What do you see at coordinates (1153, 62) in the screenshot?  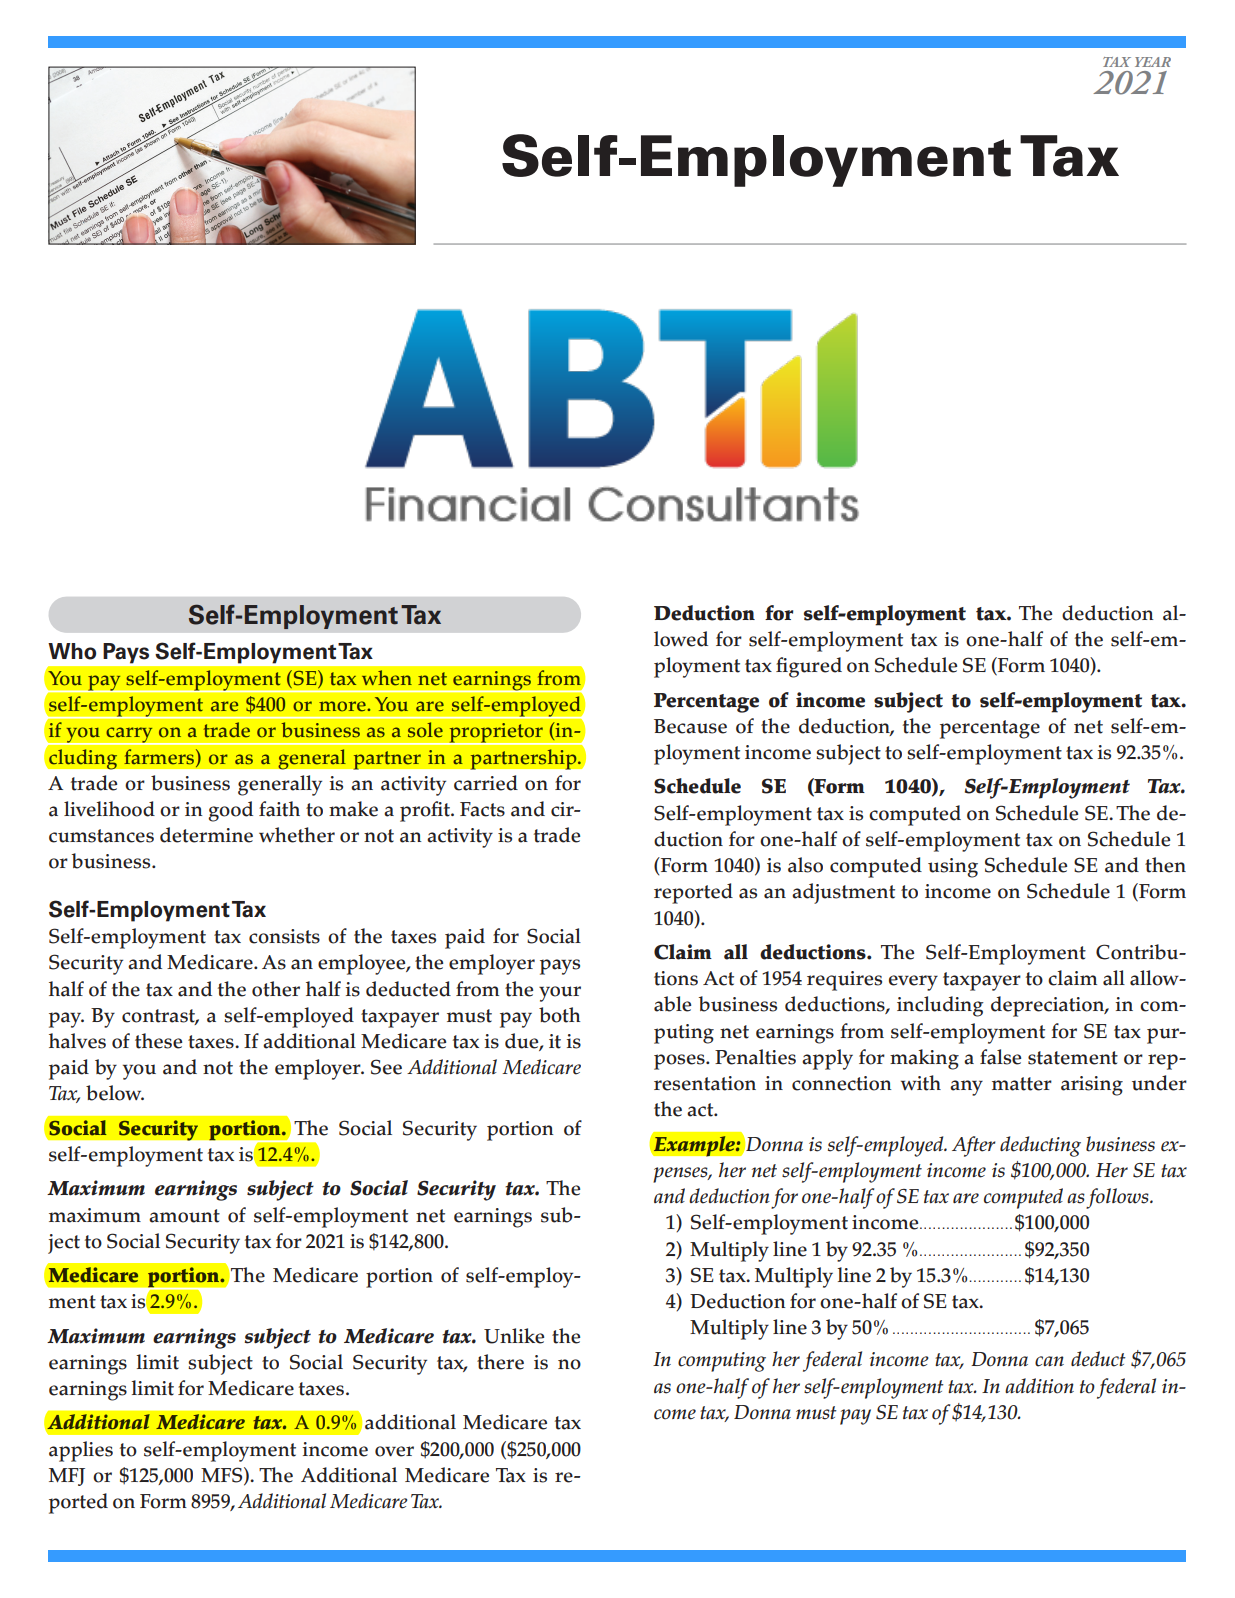 I see `YEAR` at bounding box center [1153, 62].
